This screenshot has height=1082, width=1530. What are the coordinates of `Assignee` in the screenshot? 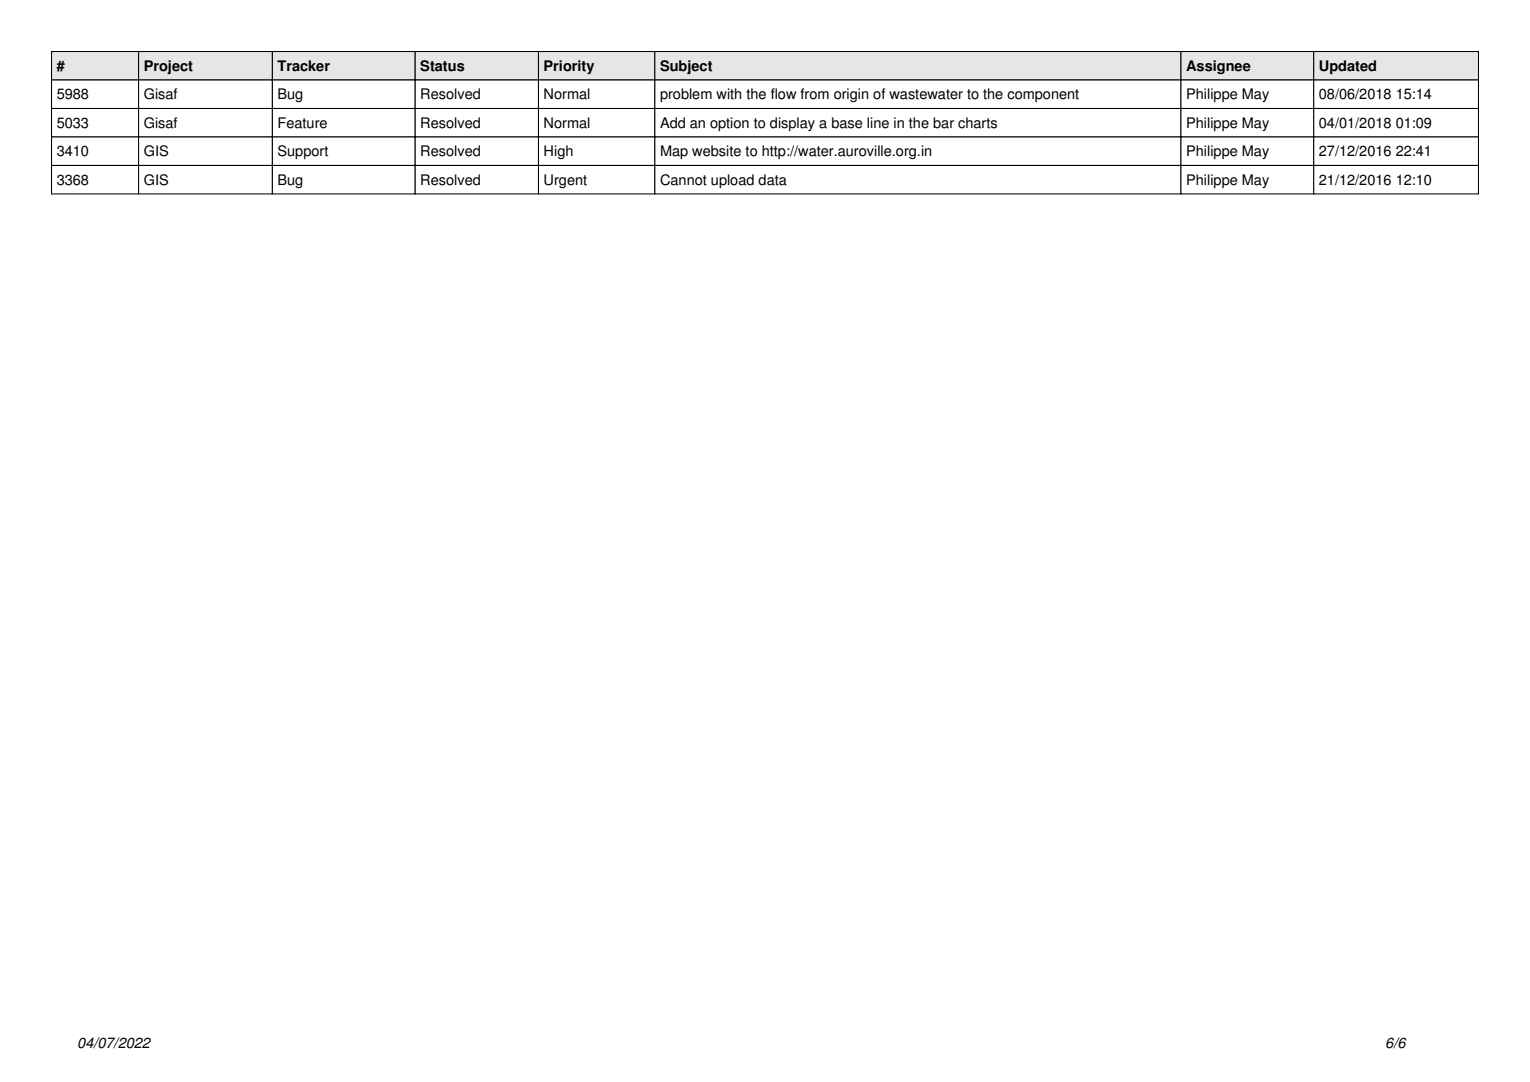 It's located at (1218, 67).
